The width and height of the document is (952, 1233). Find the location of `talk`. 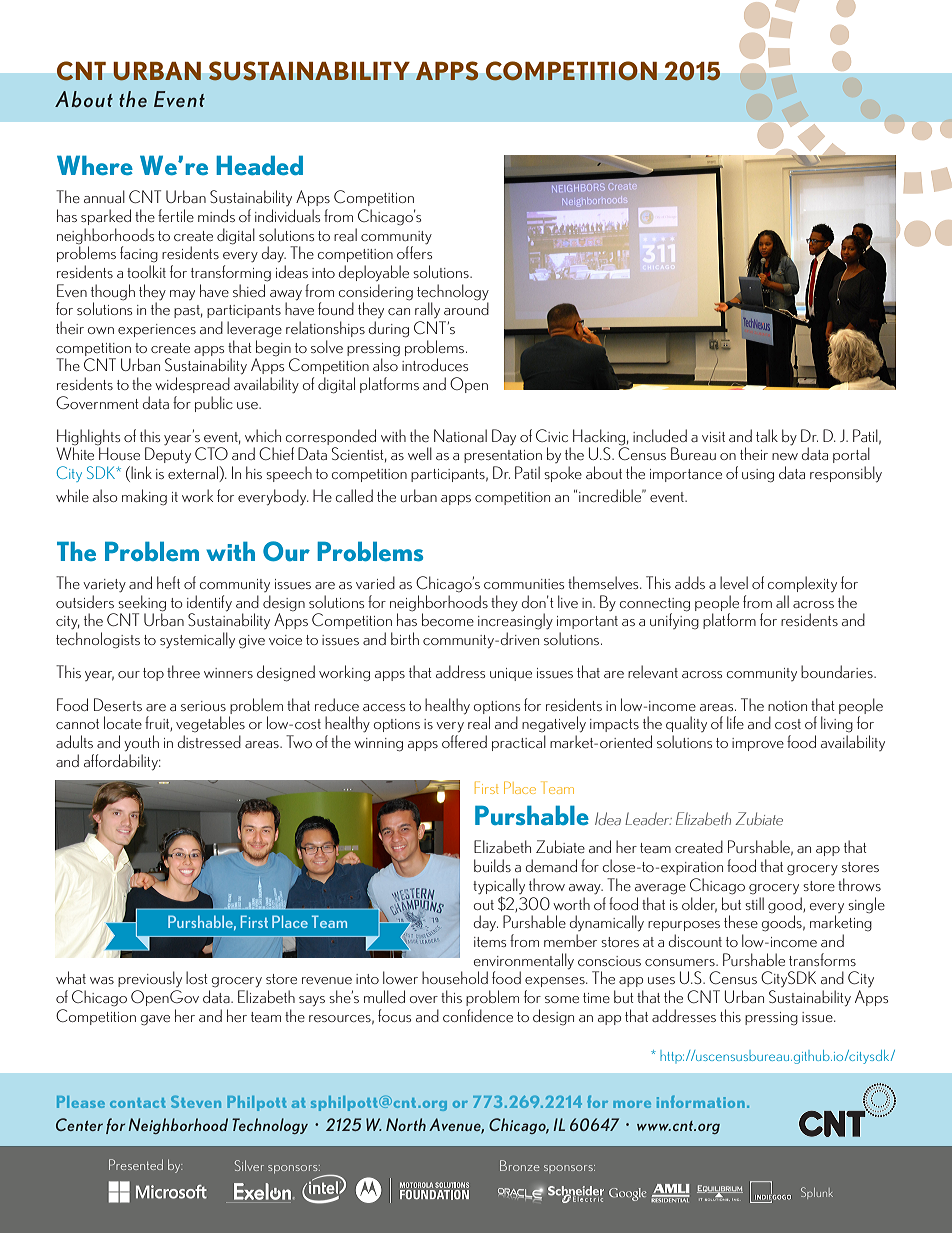

talk is located at coordinates (767, 435).
